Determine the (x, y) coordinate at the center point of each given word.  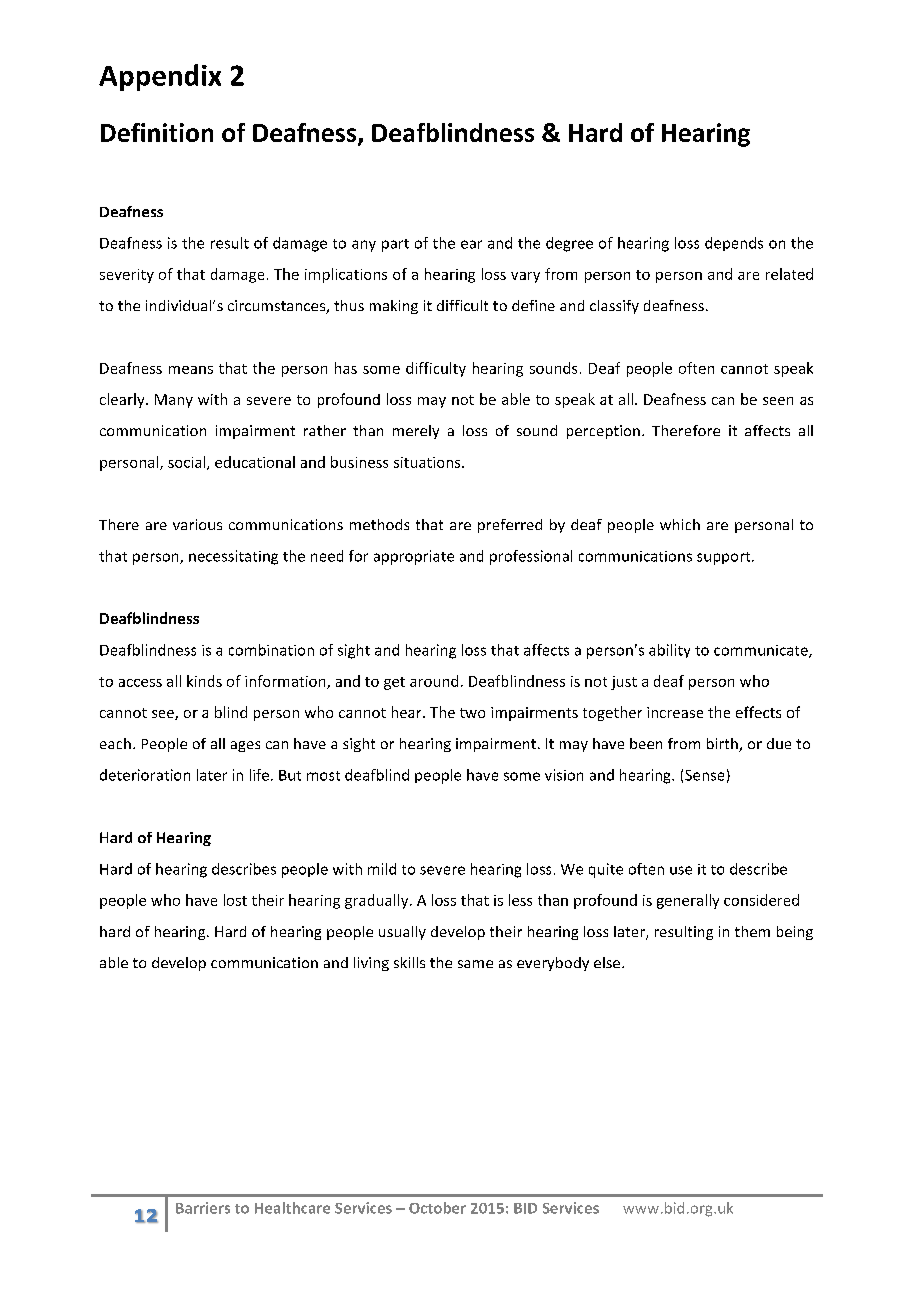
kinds (204, 681)
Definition (157, 132)
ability (669, 651)
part (395, 245)
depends (734, 244)
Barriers (203, 1208)
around (434, 681)
